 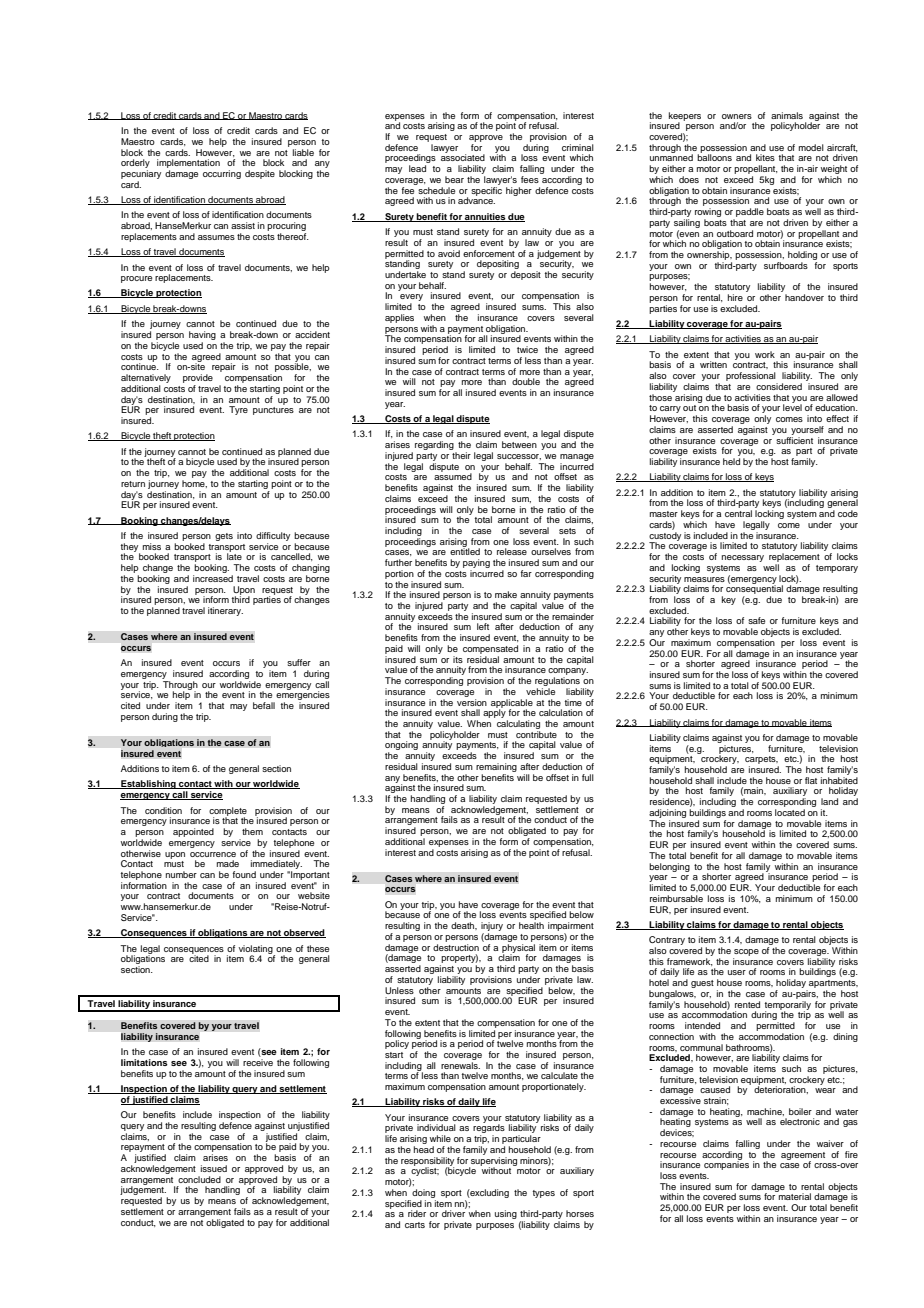 What do you see at coordinates (492, 928) in the image?
I see `injury` at bounding box center [492, 928].
